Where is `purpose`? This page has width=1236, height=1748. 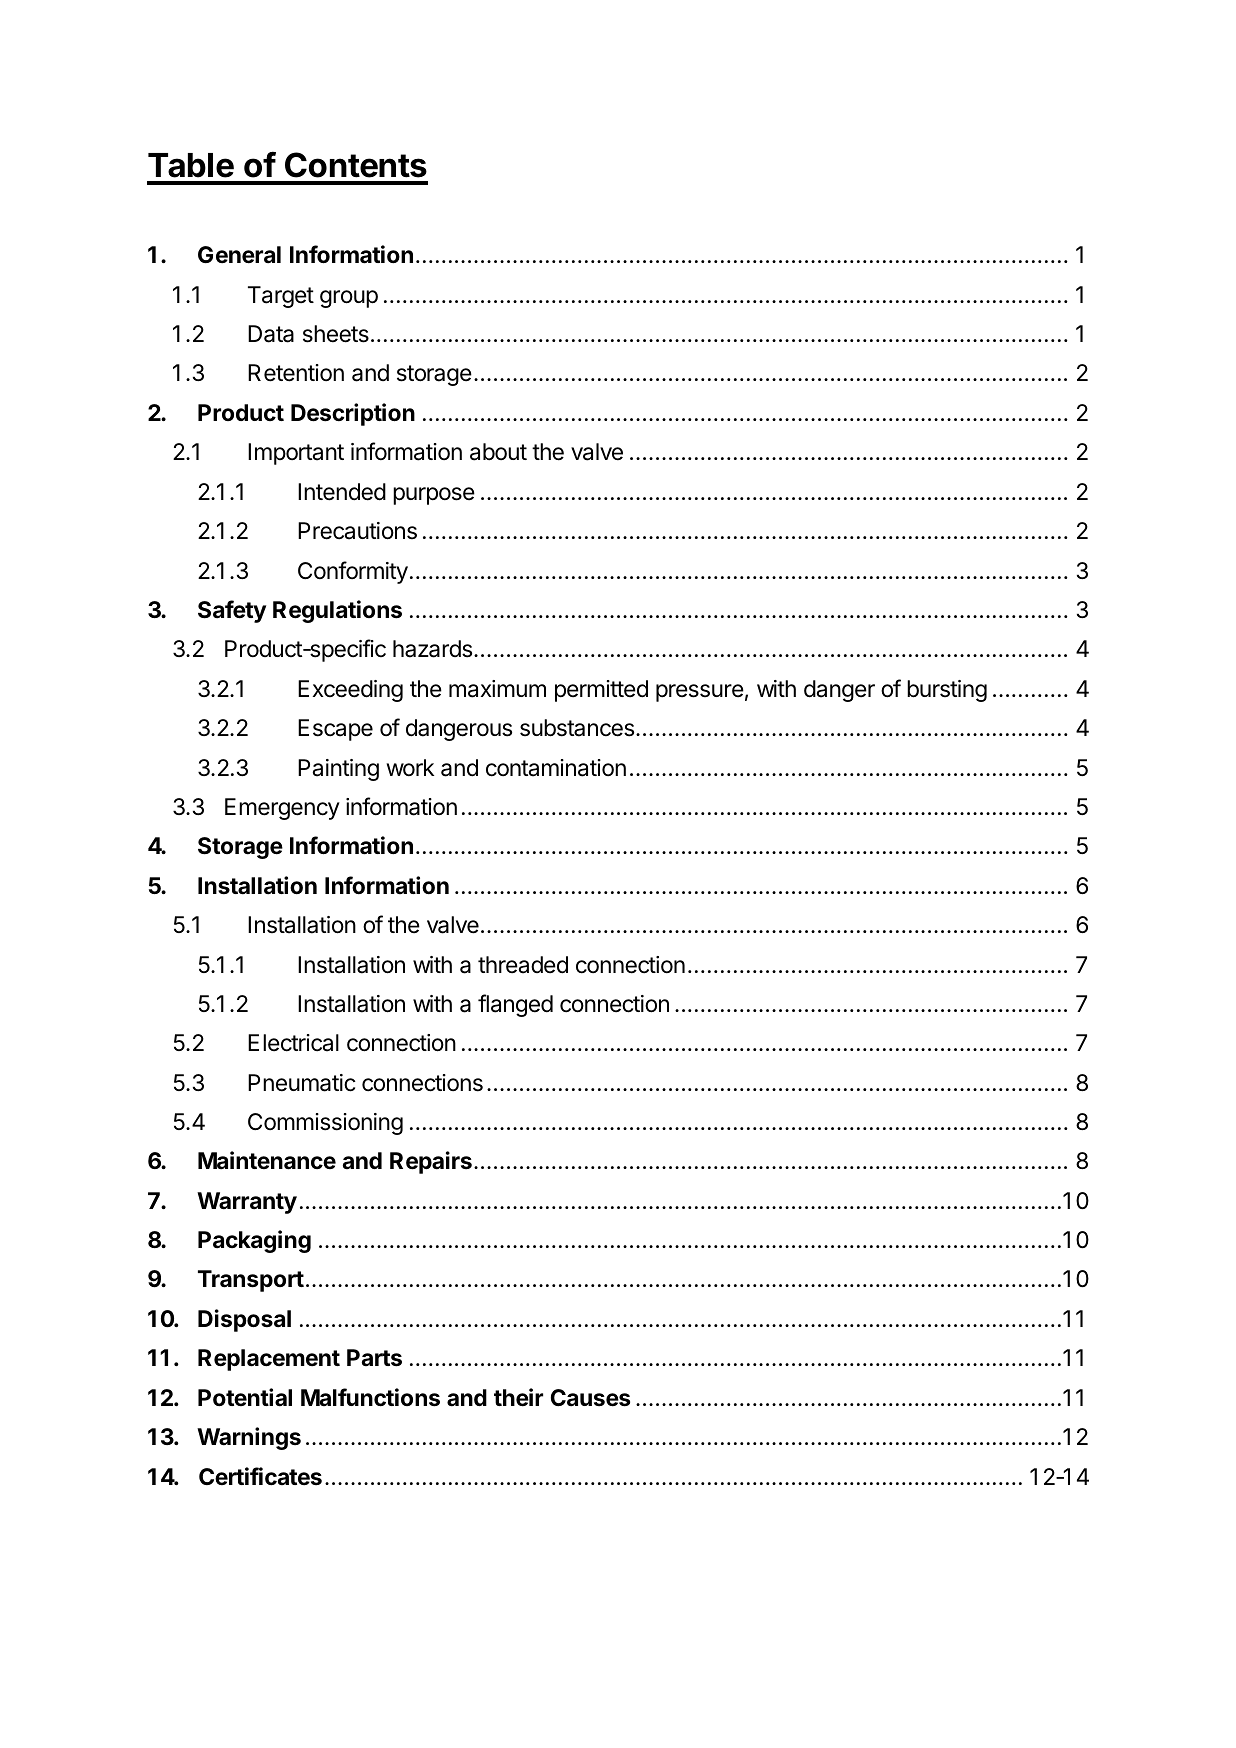 purpose is located at coordinates (434, 496).
